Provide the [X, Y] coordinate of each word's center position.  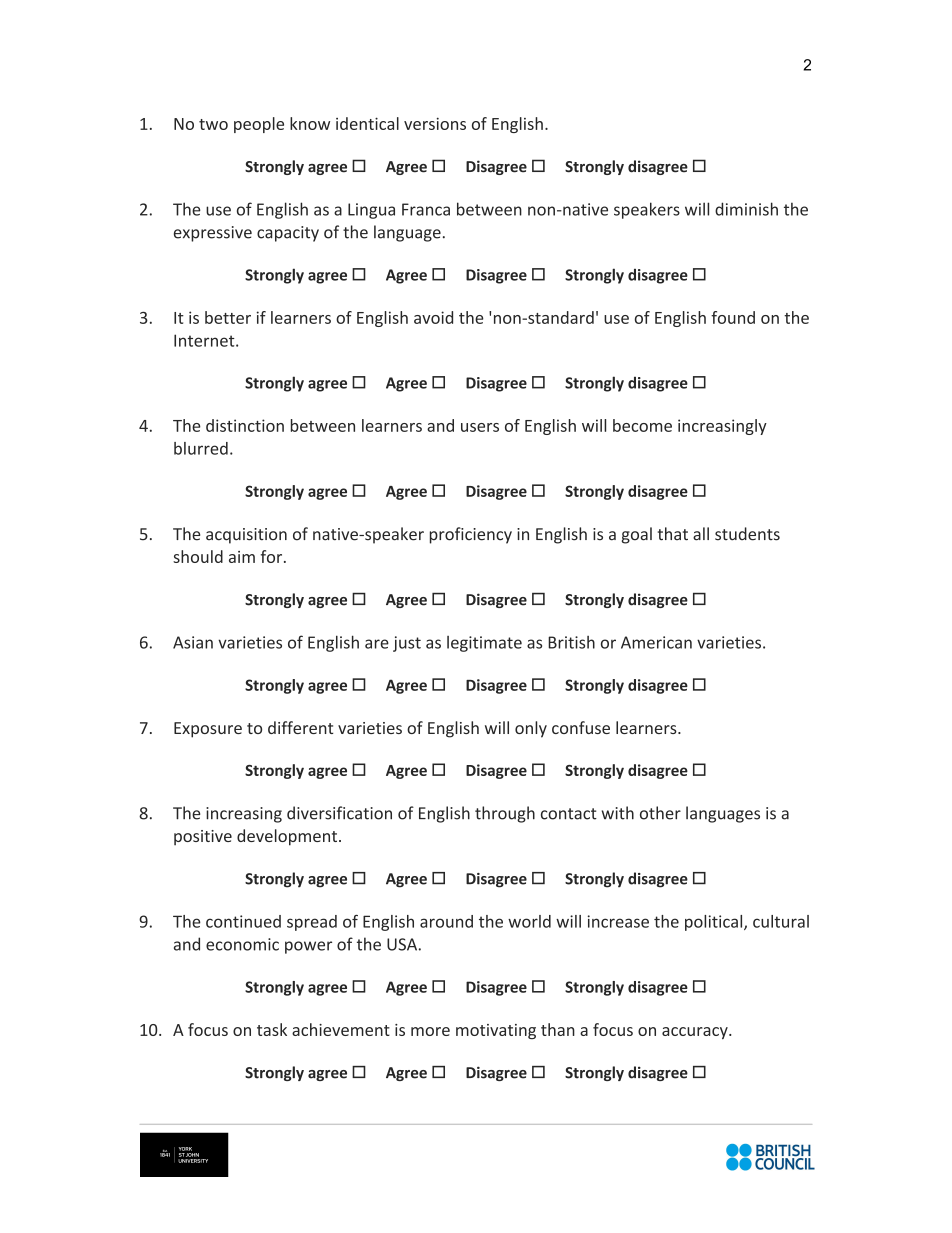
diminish [746, 209]
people [259, 125]
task [272, 1029]
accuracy [696, 1033]
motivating [496, 1031]
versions [435, 123]
